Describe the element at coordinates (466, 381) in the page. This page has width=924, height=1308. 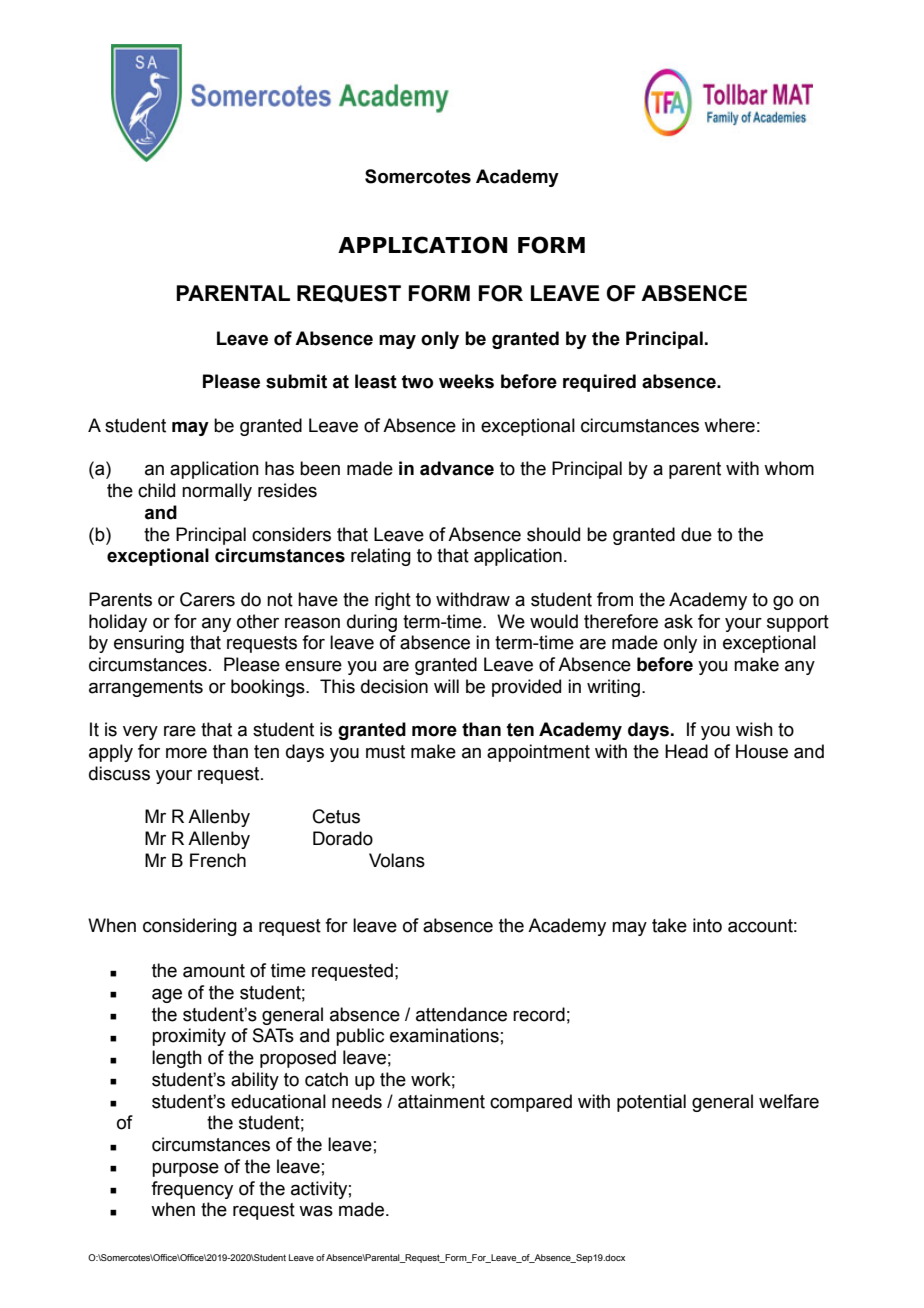
I see `weeks` at that location.
